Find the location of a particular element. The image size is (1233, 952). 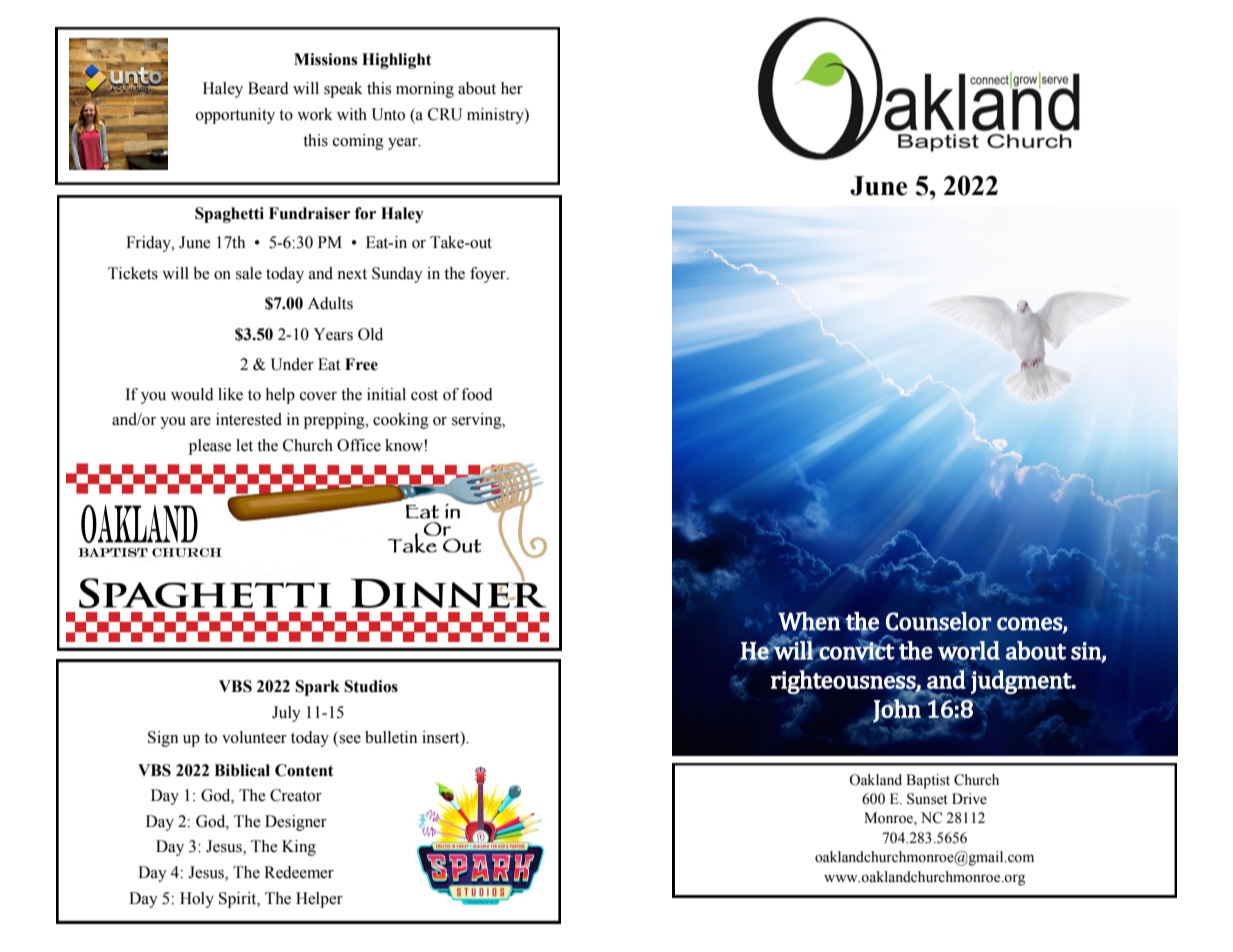

Redeemer is located at coordinates (299, 872).
